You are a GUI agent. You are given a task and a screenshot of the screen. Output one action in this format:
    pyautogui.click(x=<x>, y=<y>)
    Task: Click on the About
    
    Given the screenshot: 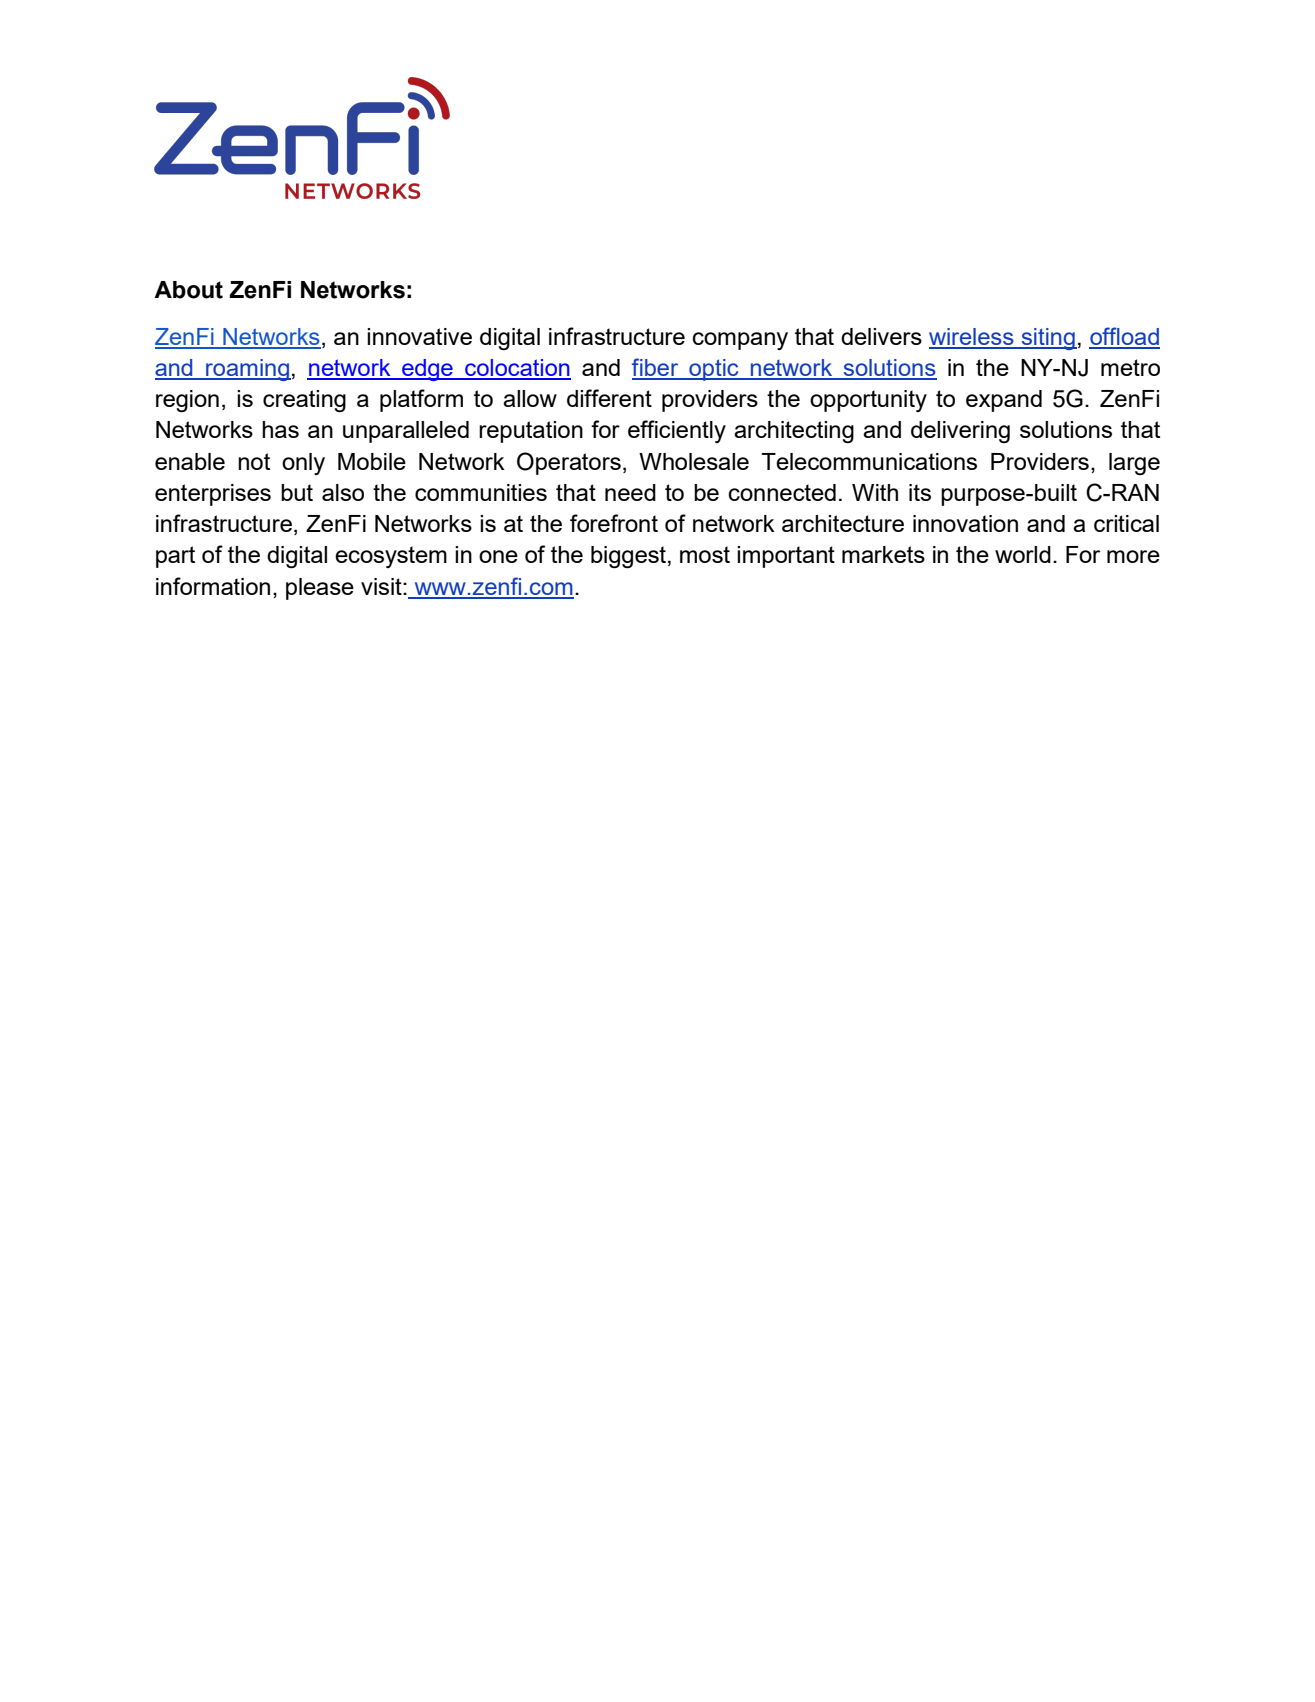 What is the action you would take?
    pyautogui.click(x=188, y=290)
